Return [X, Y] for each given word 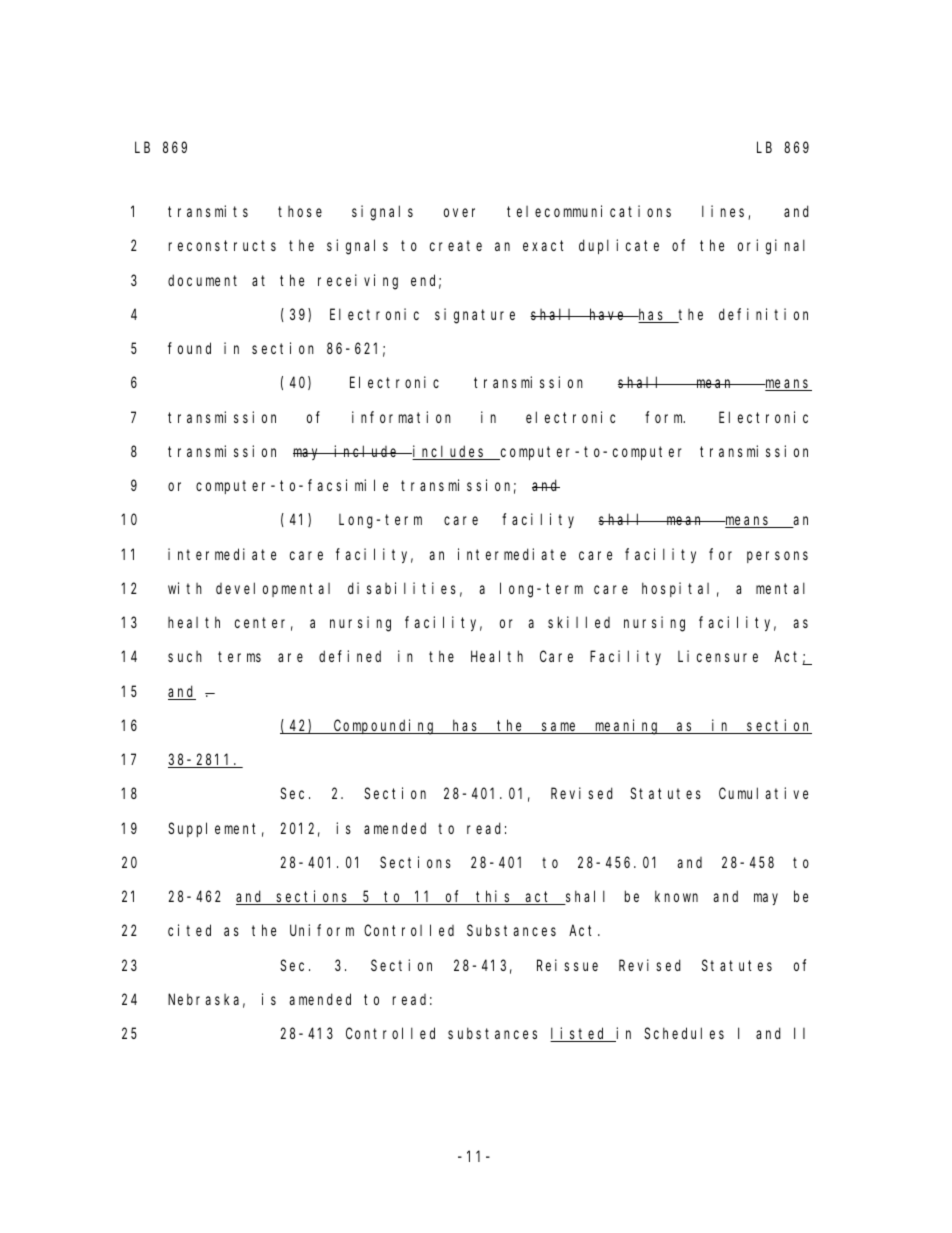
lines [725, 212]
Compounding [385, 727]
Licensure [718, 656]
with [185, 588]
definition [763, 314]
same [560, 728]
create [456, 246]
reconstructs [222, 246]
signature [475, 316]
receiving [358, 282]
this [494, 897]
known [676, 896]
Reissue [567, 965]
